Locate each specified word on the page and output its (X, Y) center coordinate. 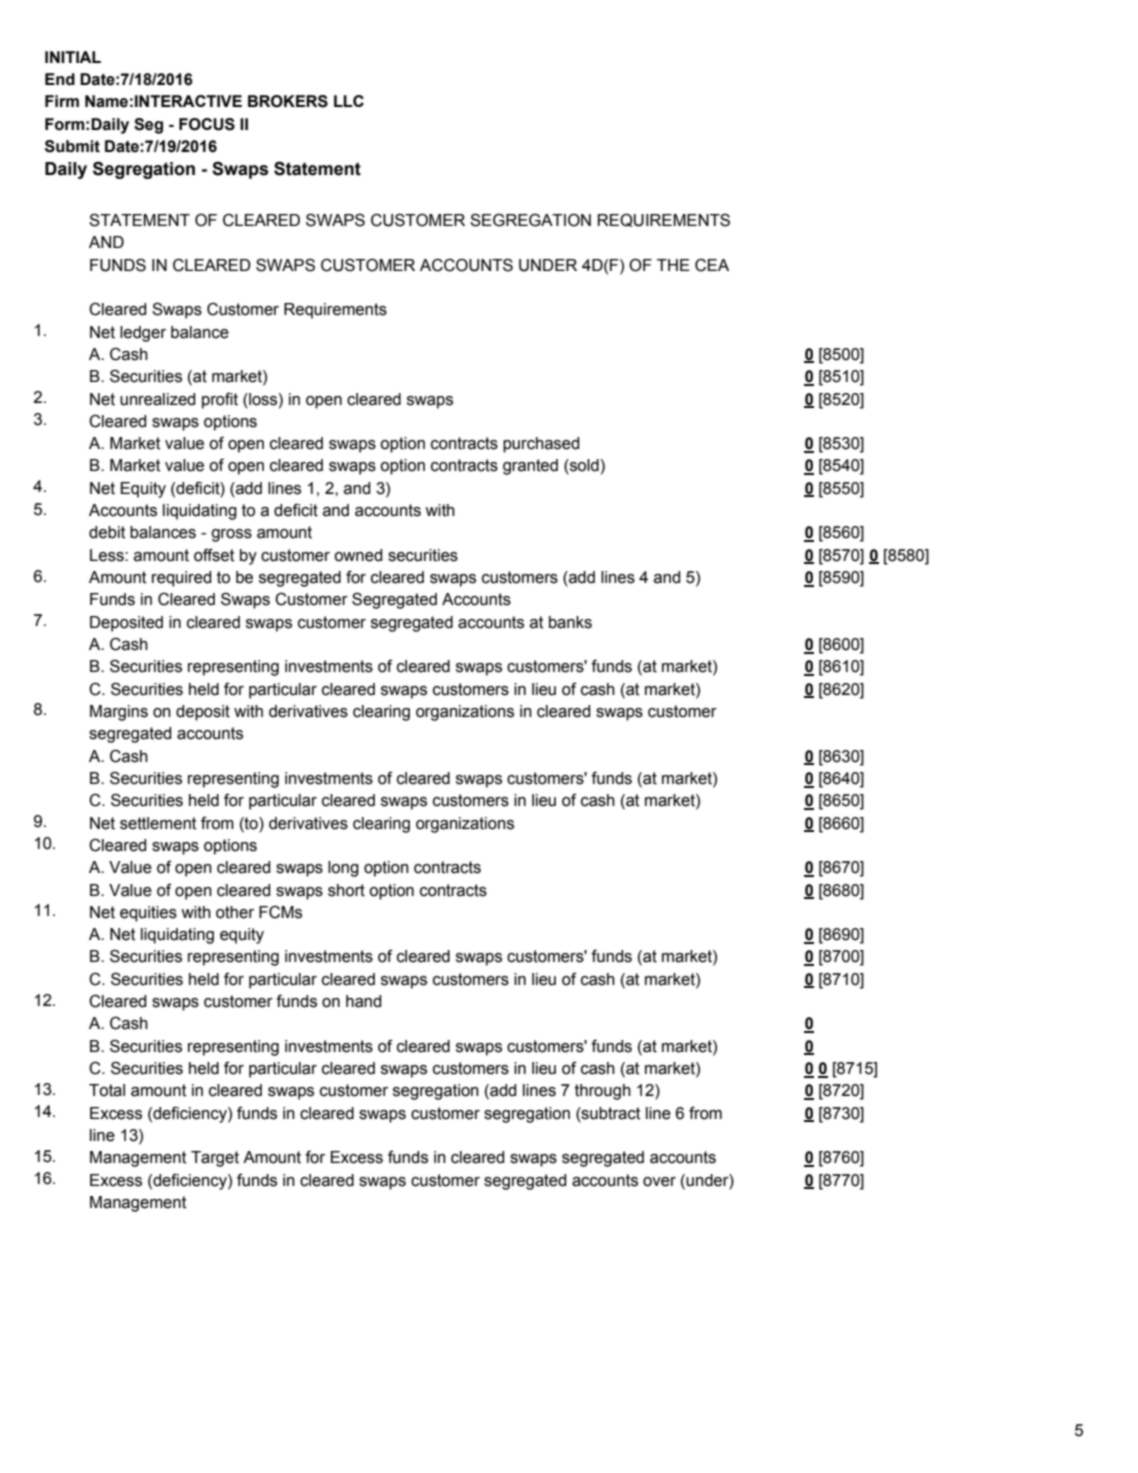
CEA (712, 265)
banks (570, 622)
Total (107, 1090)
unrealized (157, 399)
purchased (541, 445)
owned (358, 555)
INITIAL (73, 57)
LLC (349, 101)
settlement (158, 823)
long (343, 869)
